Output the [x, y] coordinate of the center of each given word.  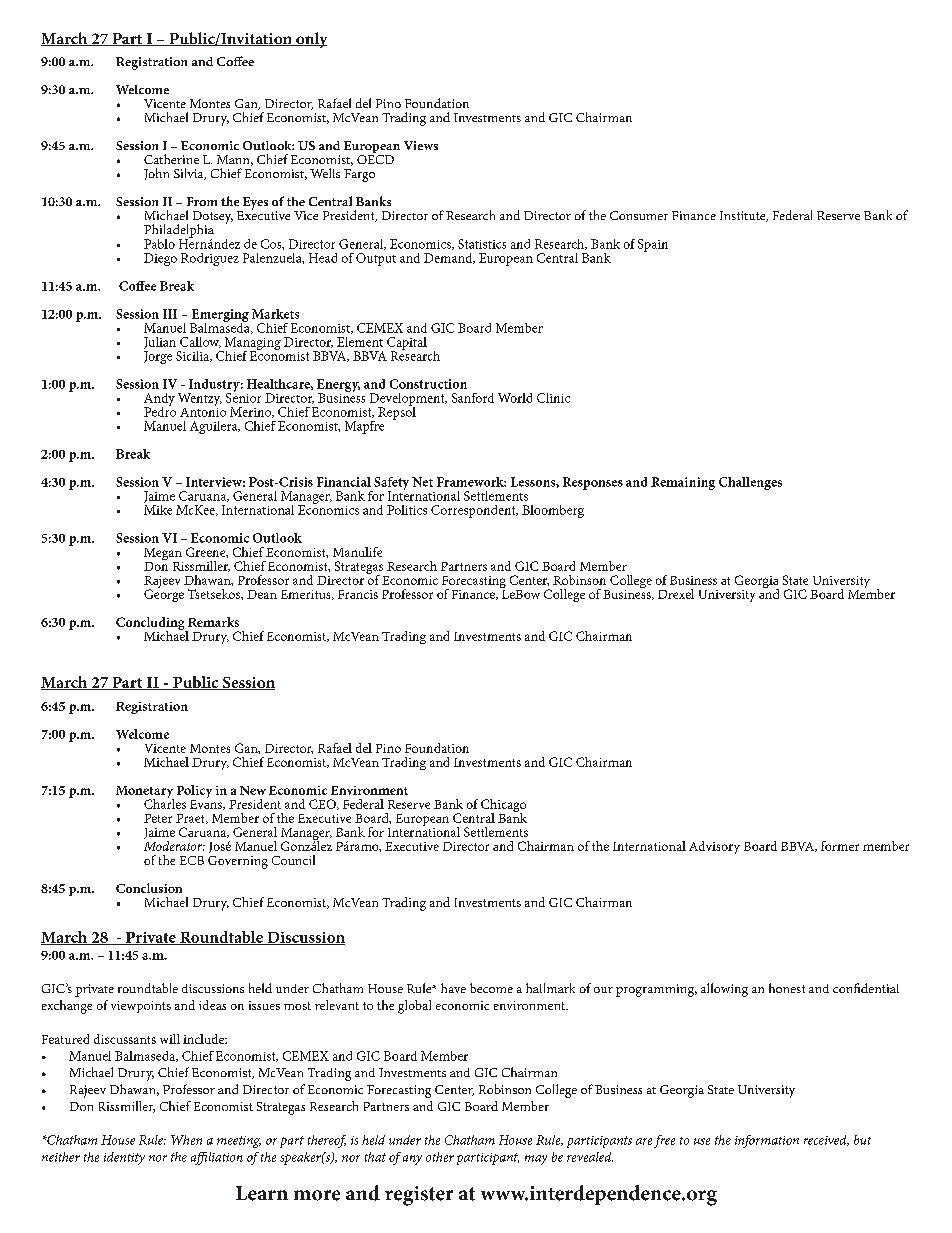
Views [421, 145]
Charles [165, 802]
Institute [744, 216]
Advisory [714, 847]
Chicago [503, 807]
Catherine [171, 159]
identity [124, 1158]
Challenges [750, 483]
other [440, 1157]
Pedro [160, 410]
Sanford [473, 398]
